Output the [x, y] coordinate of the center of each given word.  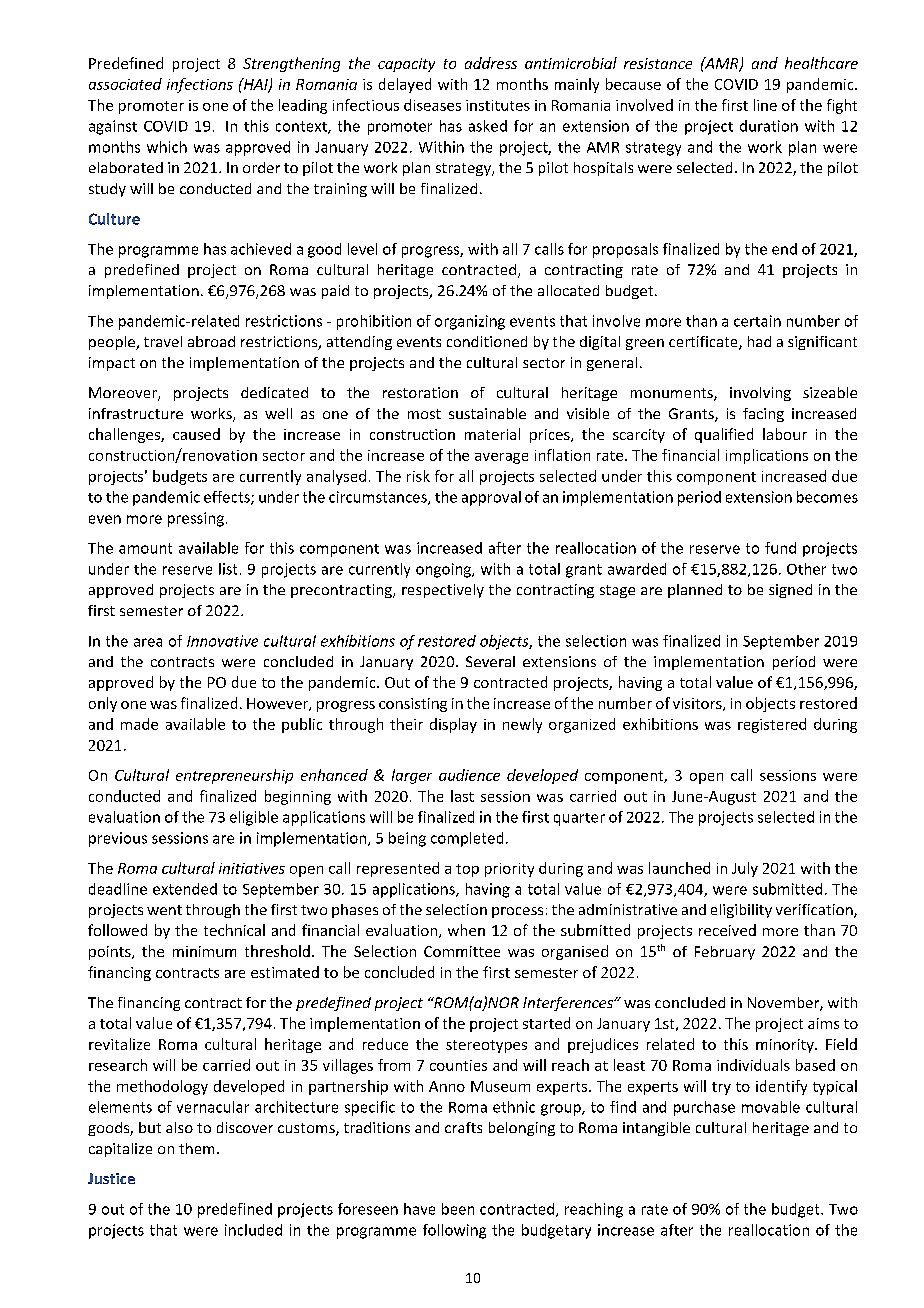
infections [200, 85]
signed [790, 591]
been [458, 1209]
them [196, 1148]
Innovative [222, 641]
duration [769, 126]
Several [490, 661]
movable [771, 1107]
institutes [498, 105]
